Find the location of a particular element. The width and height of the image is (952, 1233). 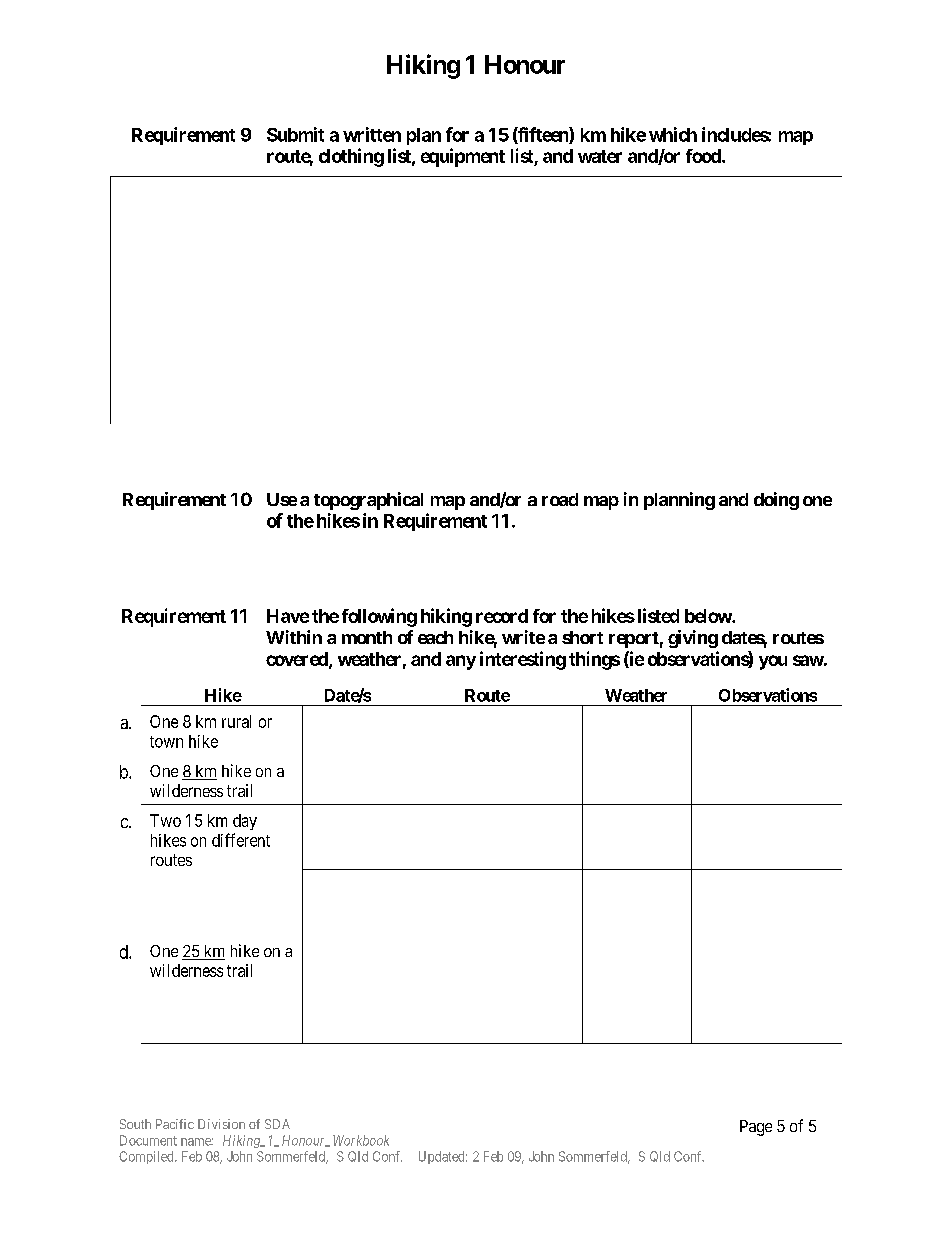

different is located at coordinates (241, 840).
